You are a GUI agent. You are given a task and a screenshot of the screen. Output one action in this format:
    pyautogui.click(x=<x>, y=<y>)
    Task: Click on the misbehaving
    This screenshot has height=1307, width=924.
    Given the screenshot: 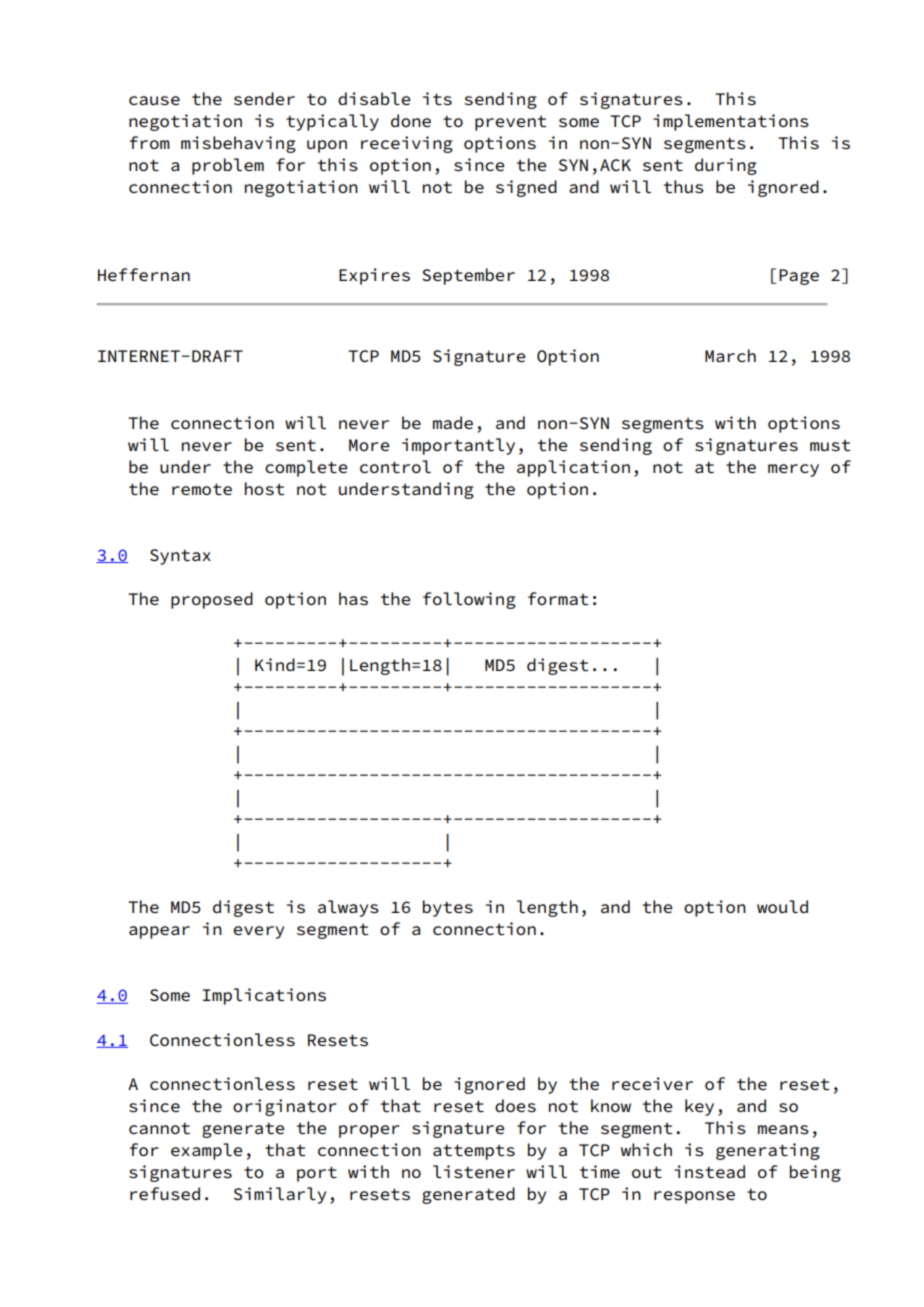 What is the action you would take?
    pyautogui.click(x=238, y=144)
